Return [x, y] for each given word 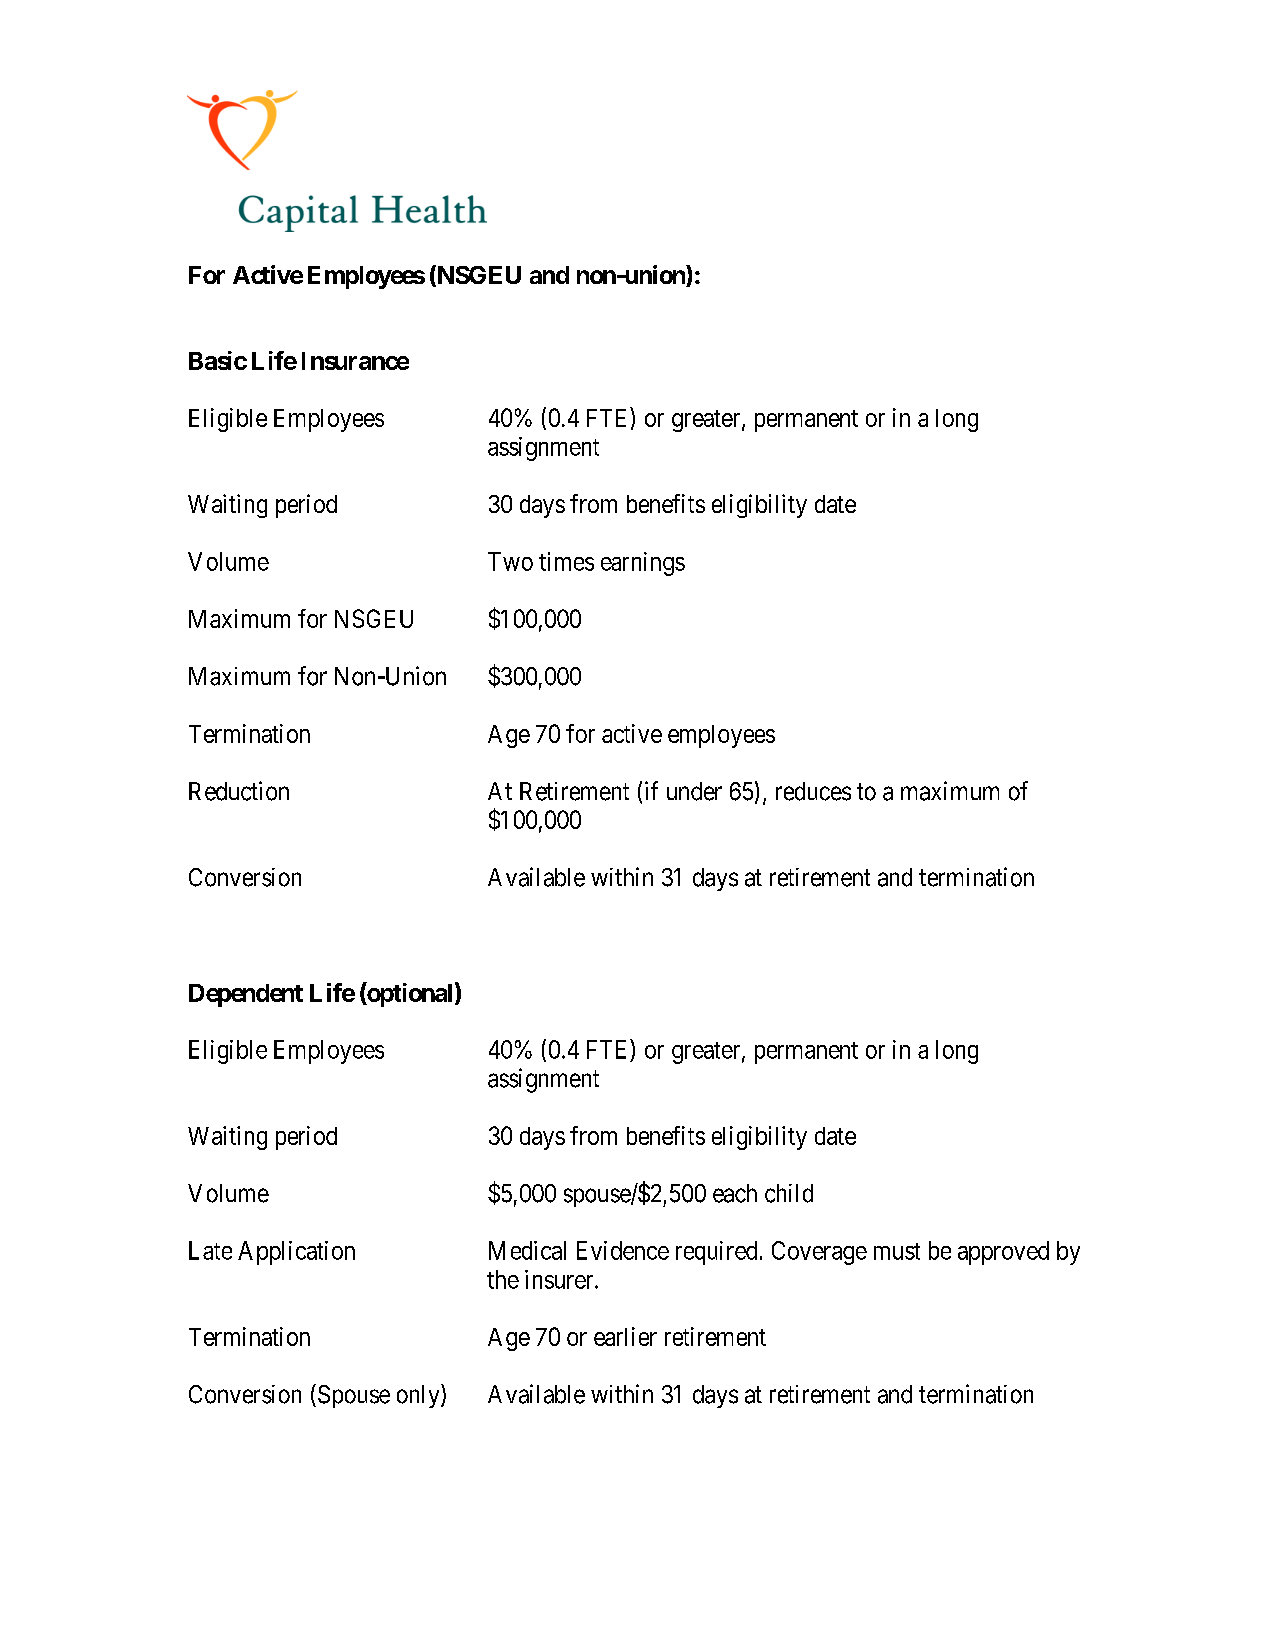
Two [510, 561]
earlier [625, 1336]
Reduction [239, 791]
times [566, 561]
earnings [643, 564]
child [789, 1193]
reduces [813, 791]
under [694, 791]
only [419, 1396]
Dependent [246, 995]
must [897, 1251]
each [735, 1193]
